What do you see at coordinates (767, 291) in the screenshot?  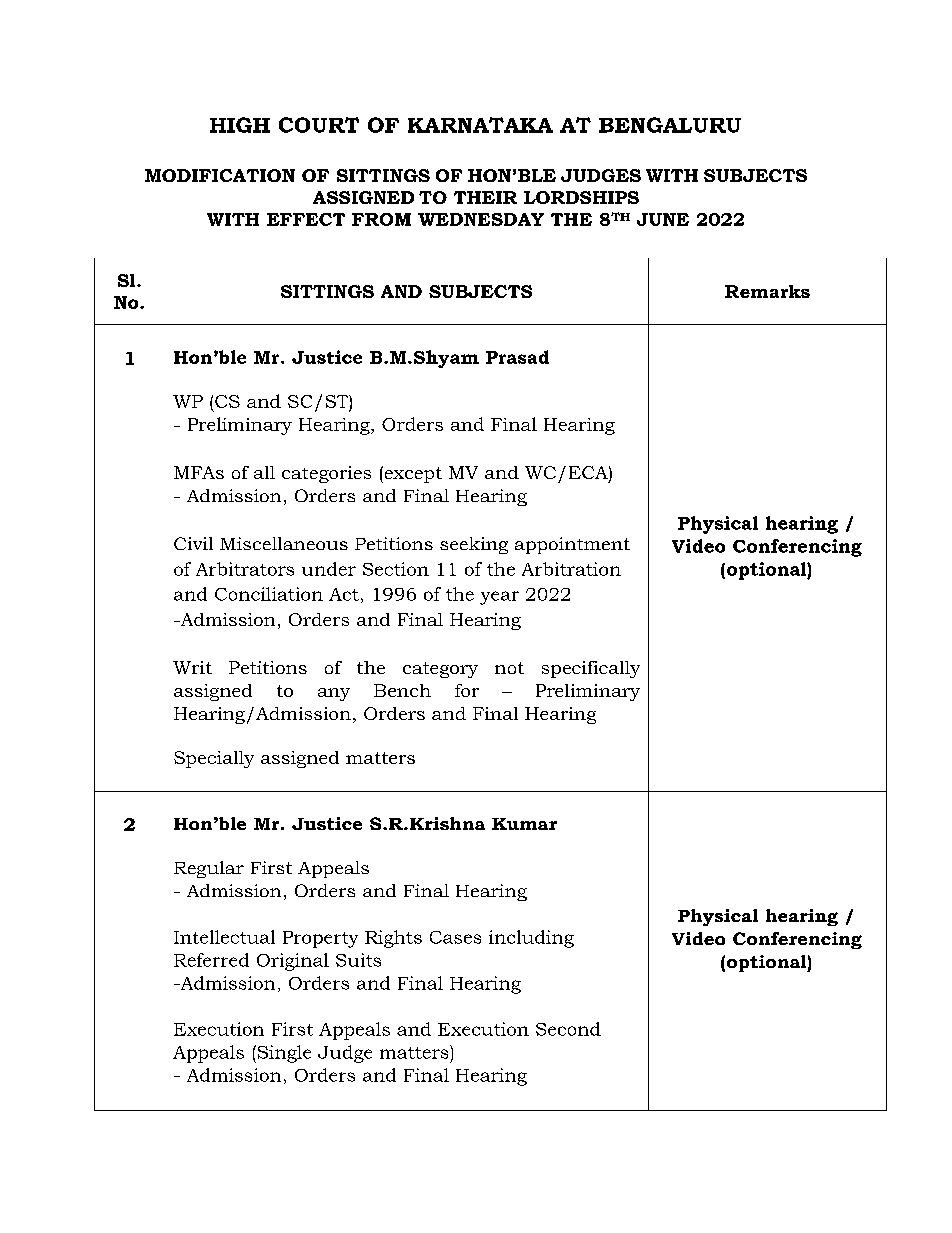 I see `Remarks` at bounding box center [767, 291].
